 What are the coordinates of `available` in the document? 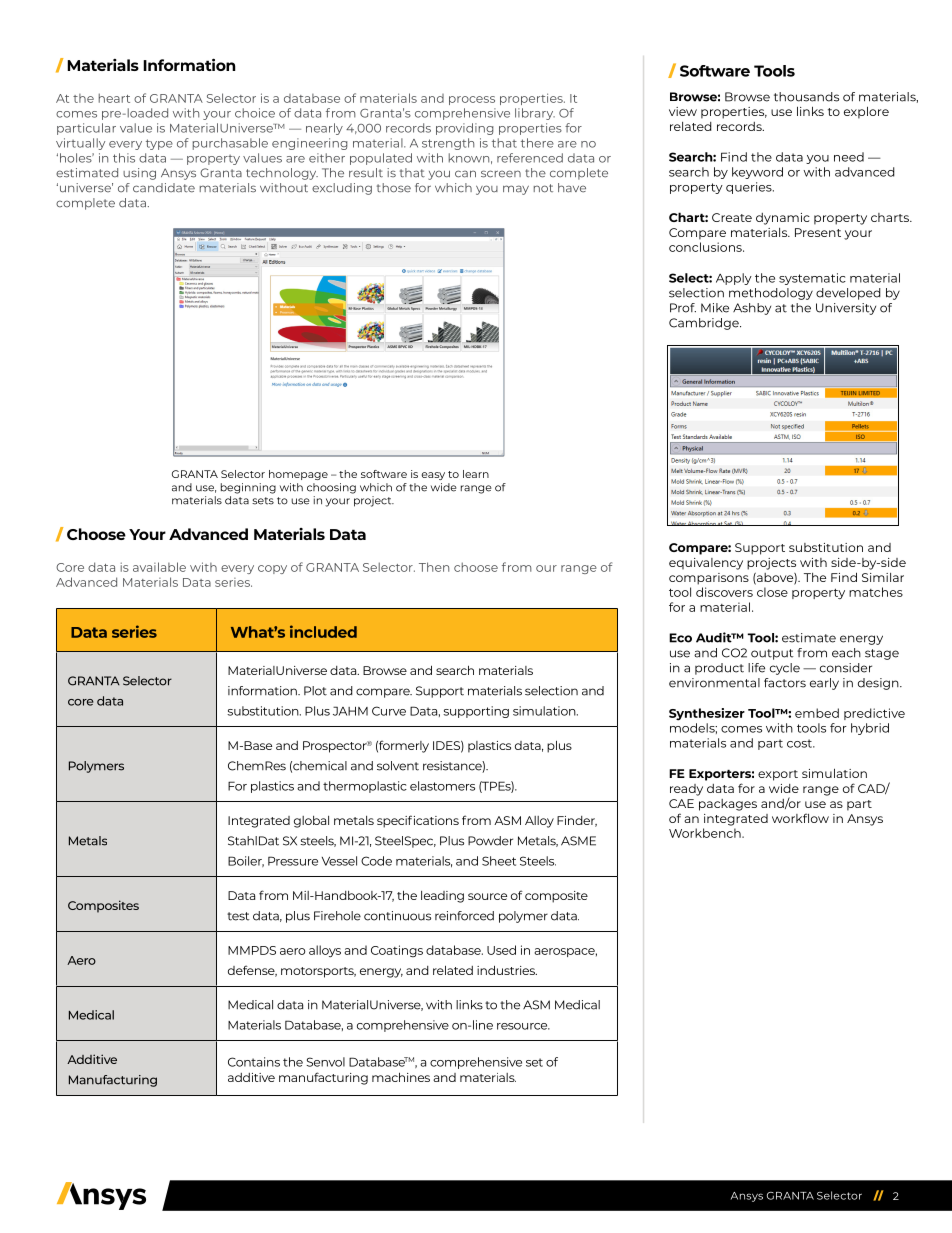 It's located at (159, 567).
